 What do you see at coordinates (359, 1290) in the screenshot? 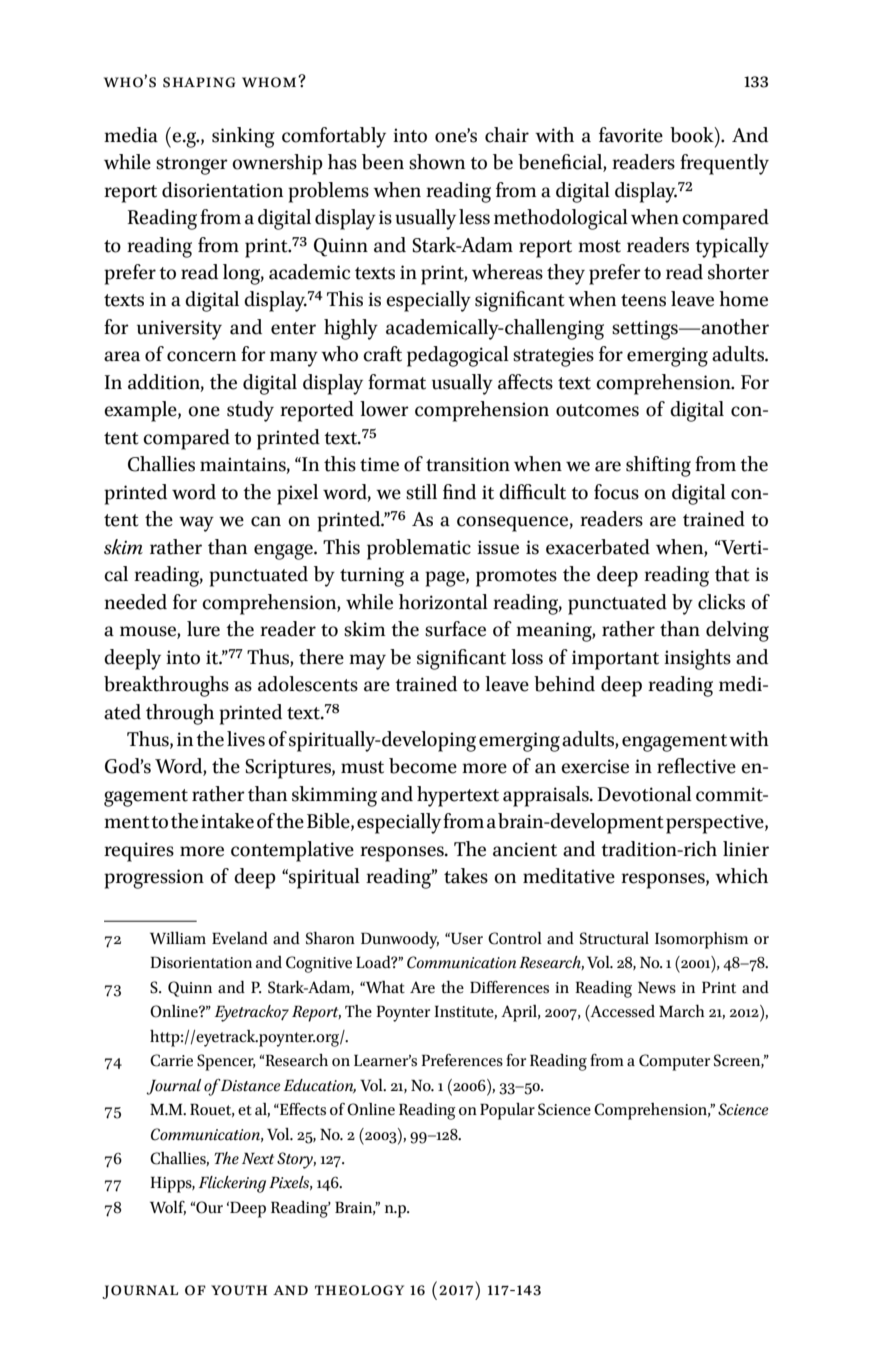
I see `theology` at bounding box center [359, 1290].
